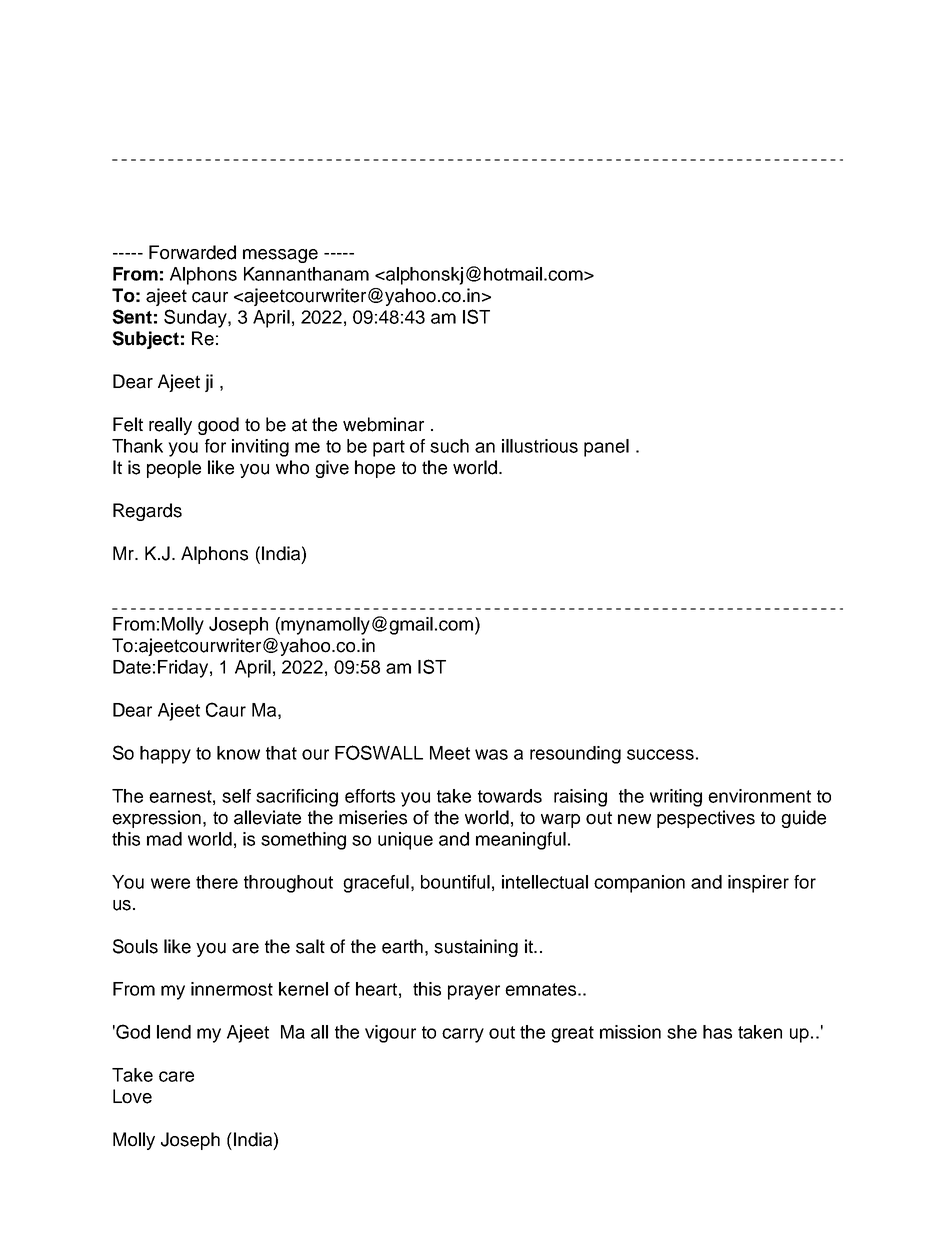 This screenshot has width=952, height=1233. What do you see at coordinates (280, 256) in the screenshot?
I see `message` at bounding box center [280, 256].
